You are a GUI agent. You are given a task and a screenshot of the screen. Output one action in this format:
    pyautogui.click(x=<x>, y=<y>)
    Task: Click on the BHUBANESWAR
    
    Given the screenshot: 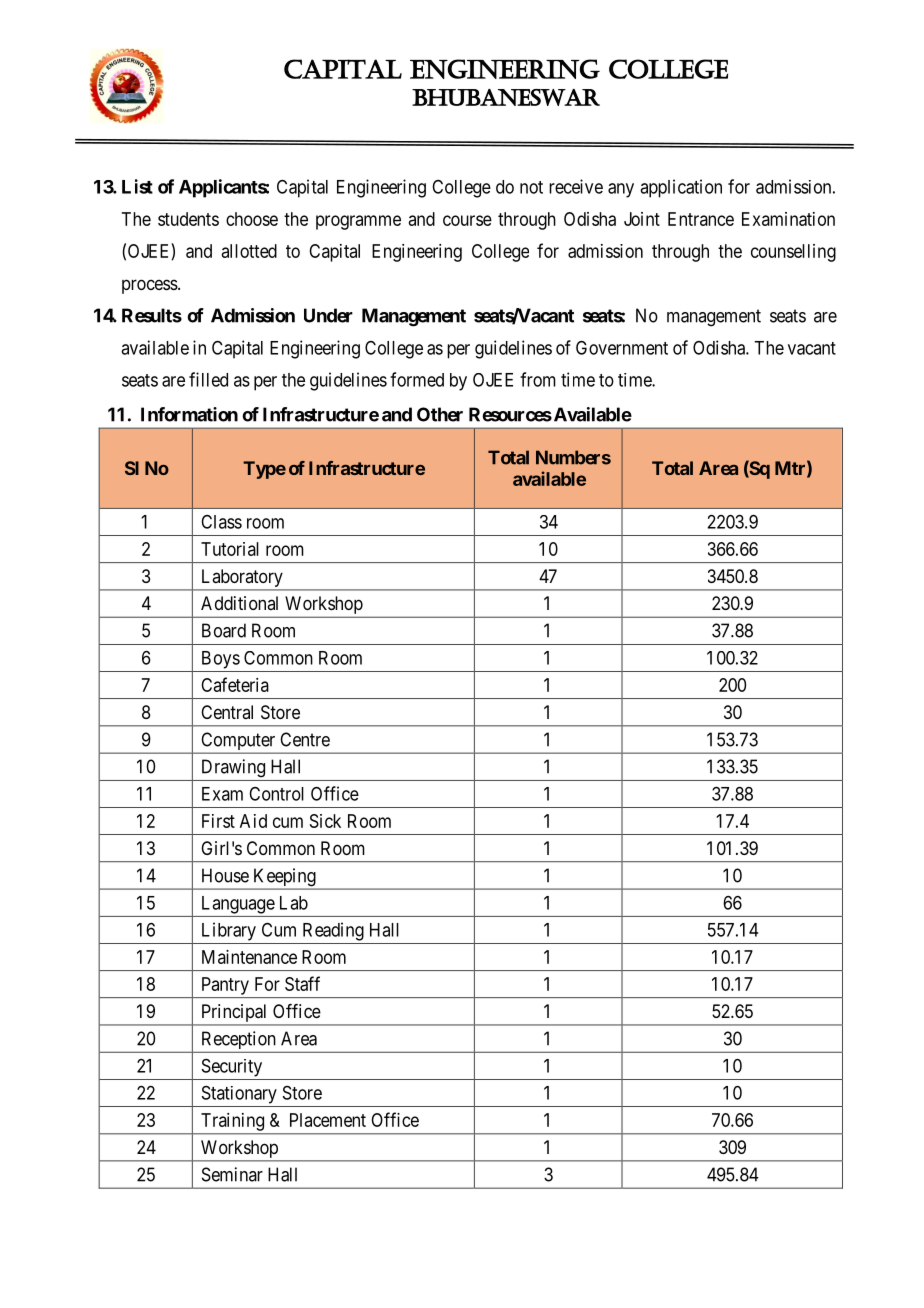 What is the action you would take?
    pyautogui.click(x=506, y=97)
